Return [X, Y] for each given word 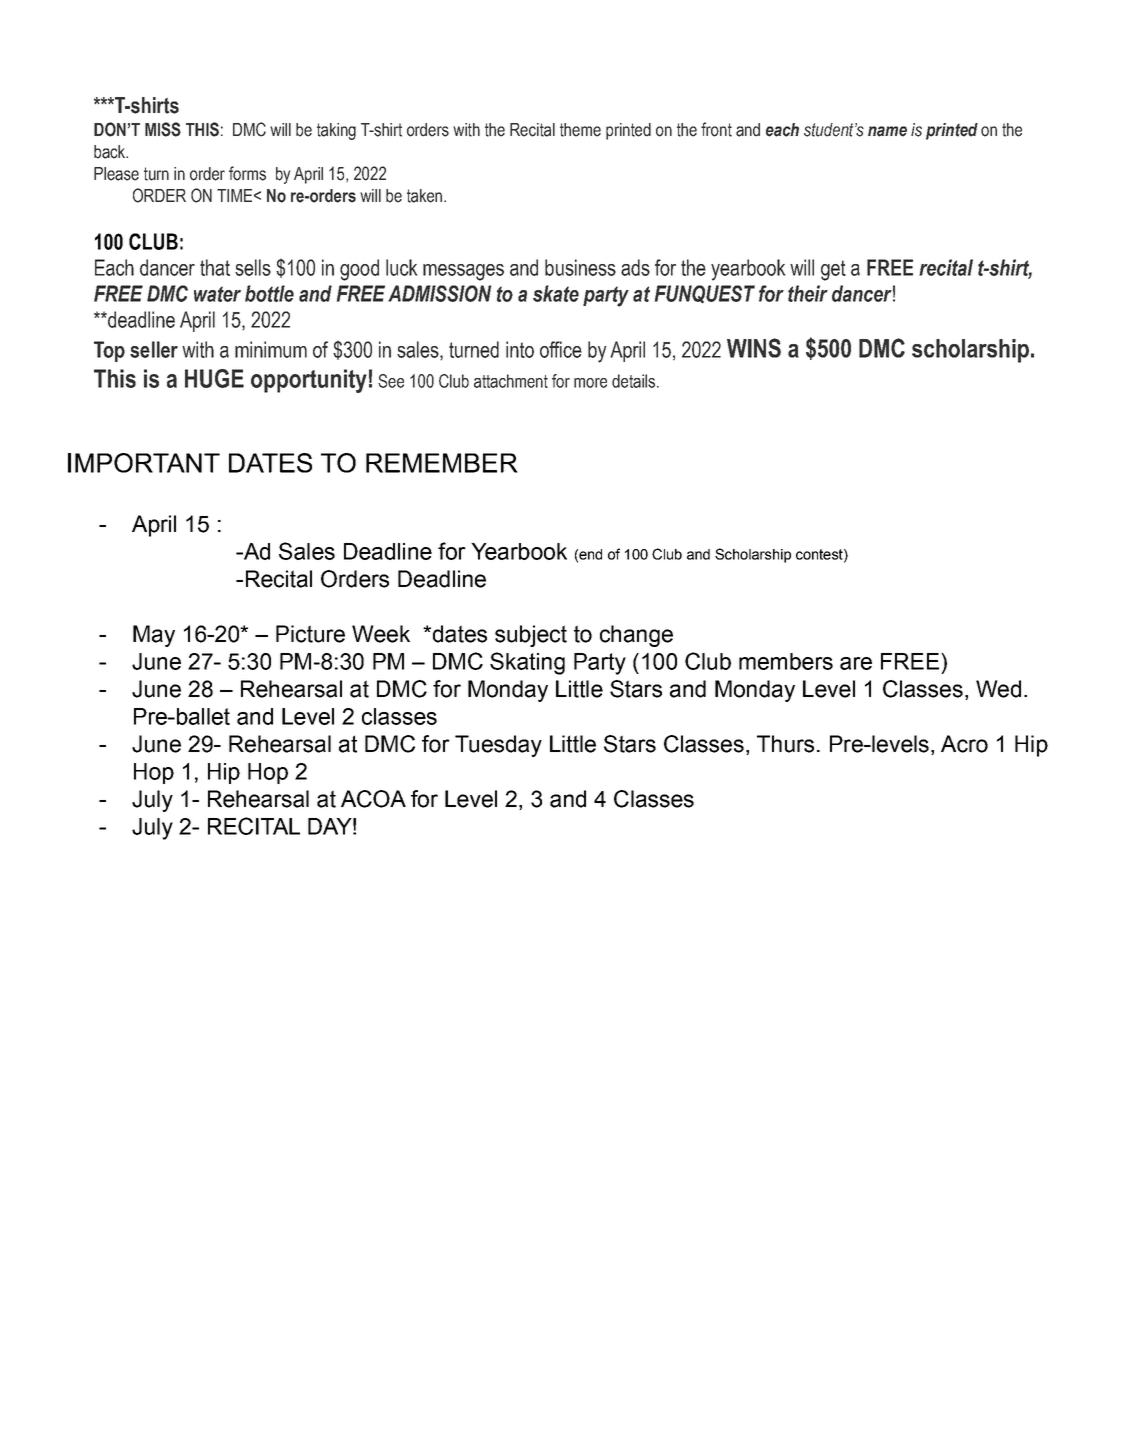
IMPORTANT [144, 463]
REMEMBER [442, 463]
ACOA [373, 799]
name [887, 131]
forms [247, 173]
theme [580, 130]
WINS [754, 348]
